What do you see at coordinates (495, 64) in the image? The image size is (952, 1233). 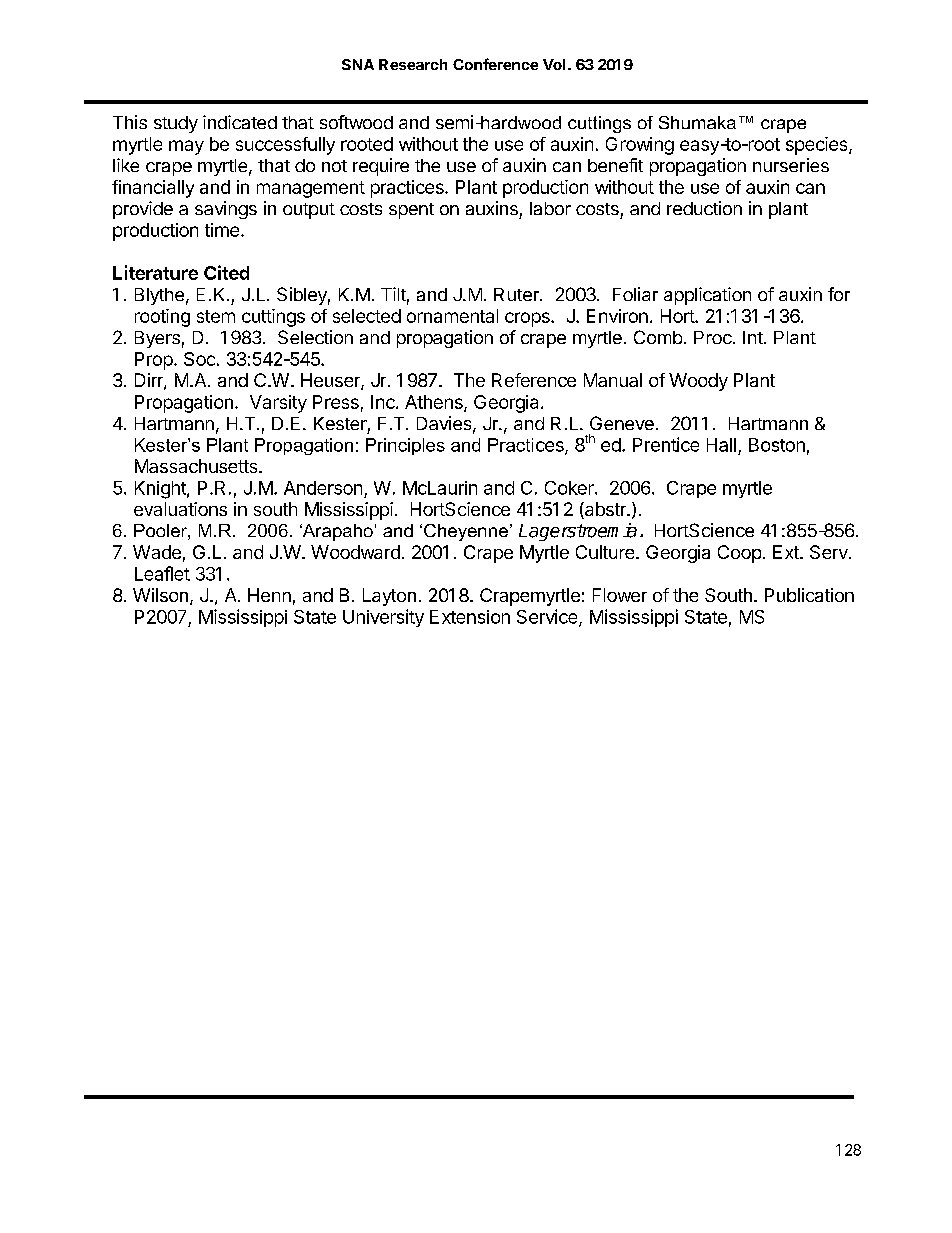 I see `Conference` at bounding box center [495, 64].
